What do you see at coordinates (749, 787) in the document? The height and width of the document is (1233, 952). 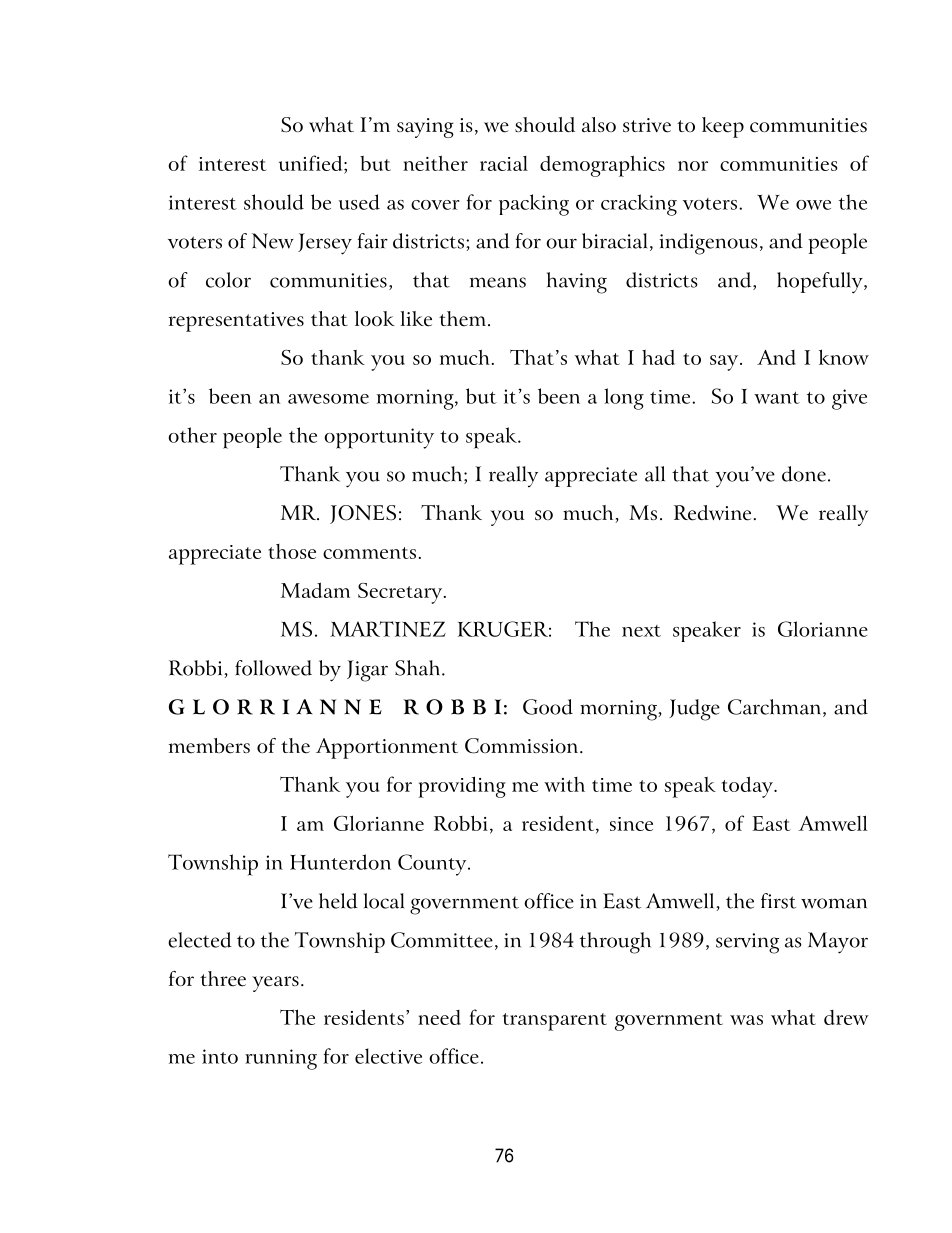 I see `today` at bounding box center [749, 787].
